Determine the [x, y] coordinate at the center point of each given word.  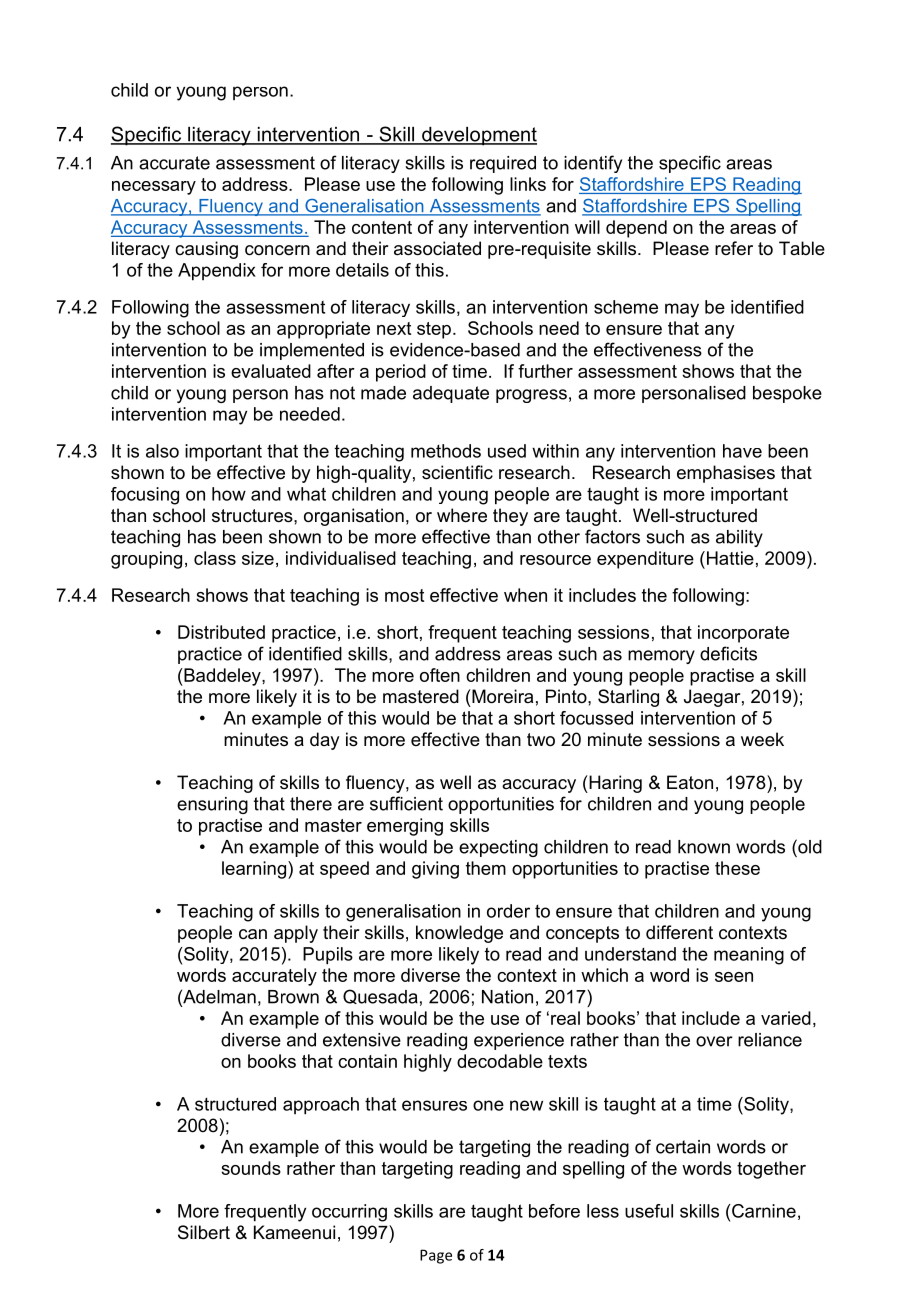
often [440, 675]
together [771, 1170]
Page [436, 1256]
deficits [728, 653]
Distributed [221, 632]
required [503, 164]
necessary [154, 188]
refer [734, 248]
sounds [251, 1168]
